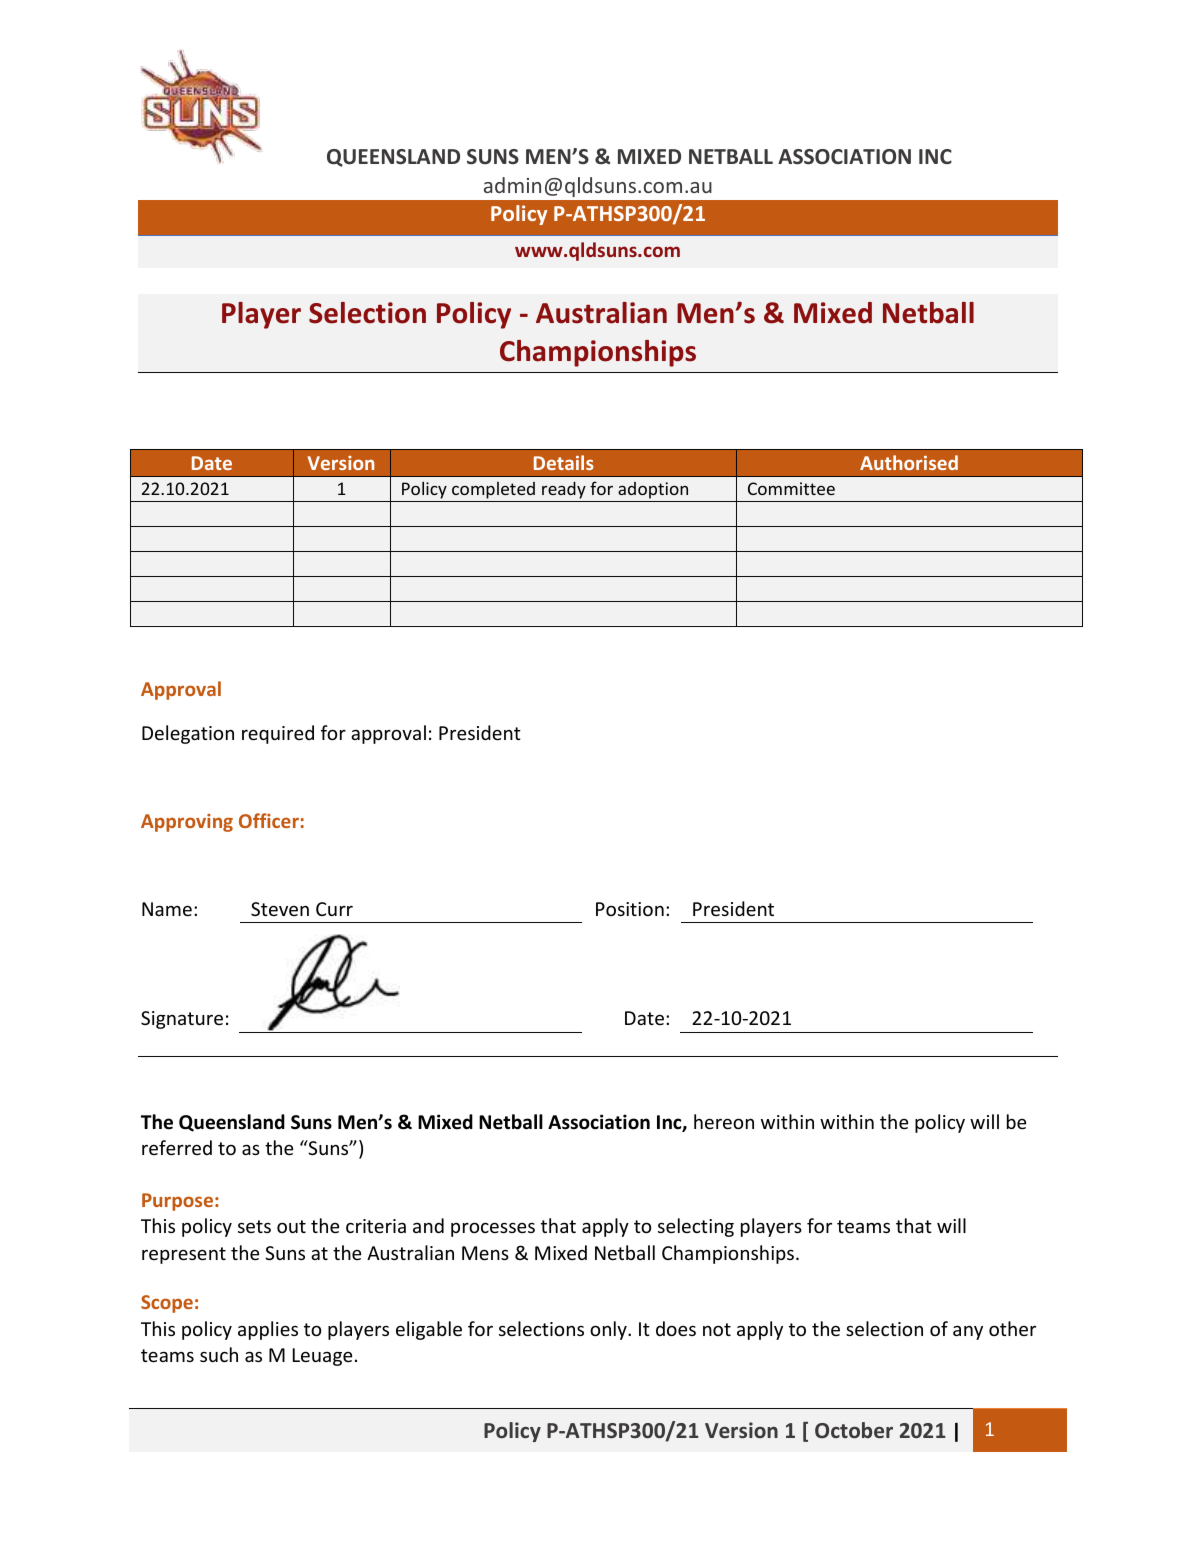 The height and width of the image is (1548, 1196). I want to click on Steven, so click(280, 909).
